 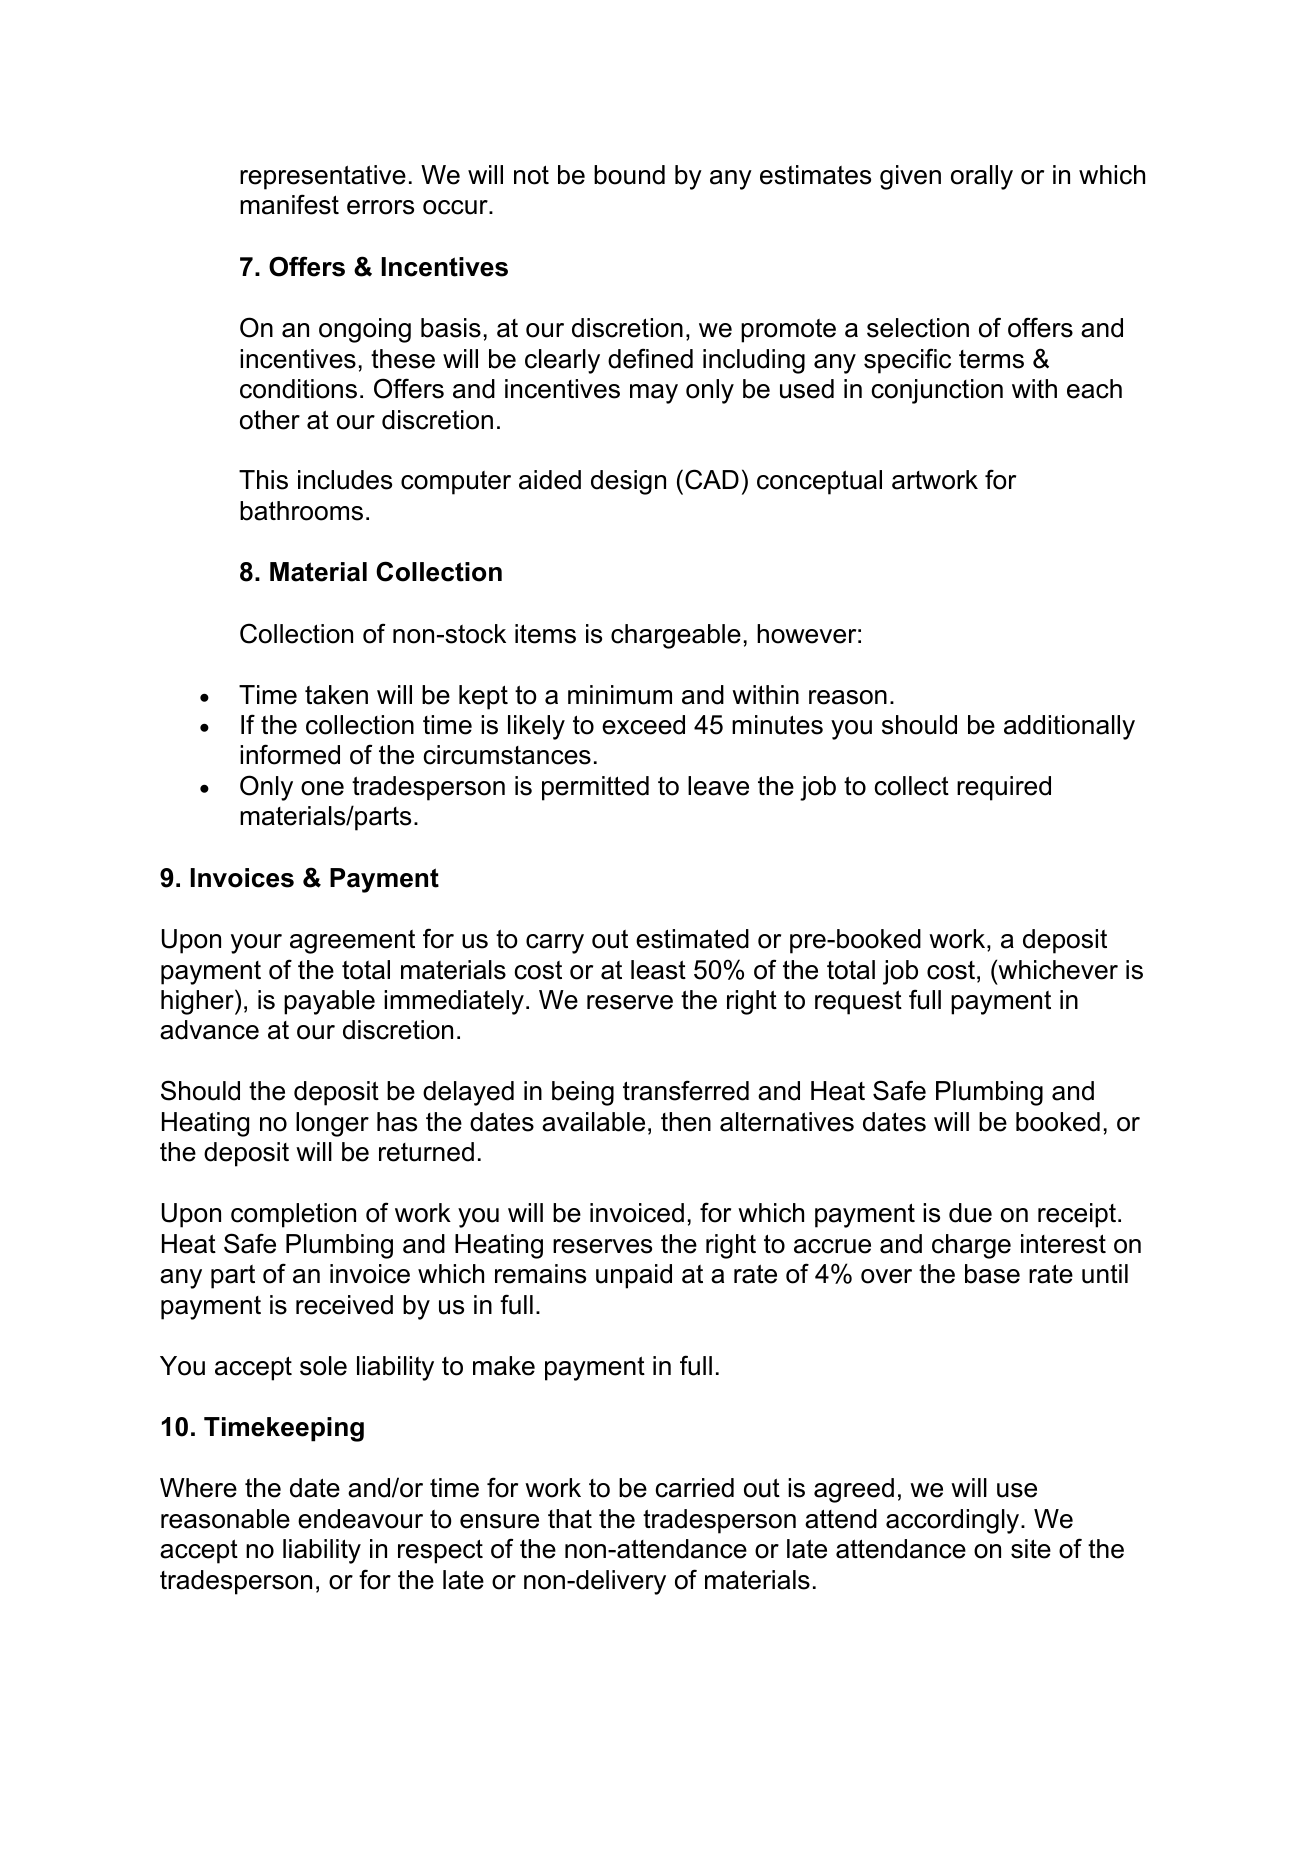 What do you see at coordinates (982, 177) in the image?
I see `orally` at bounding box center [982, 177].
